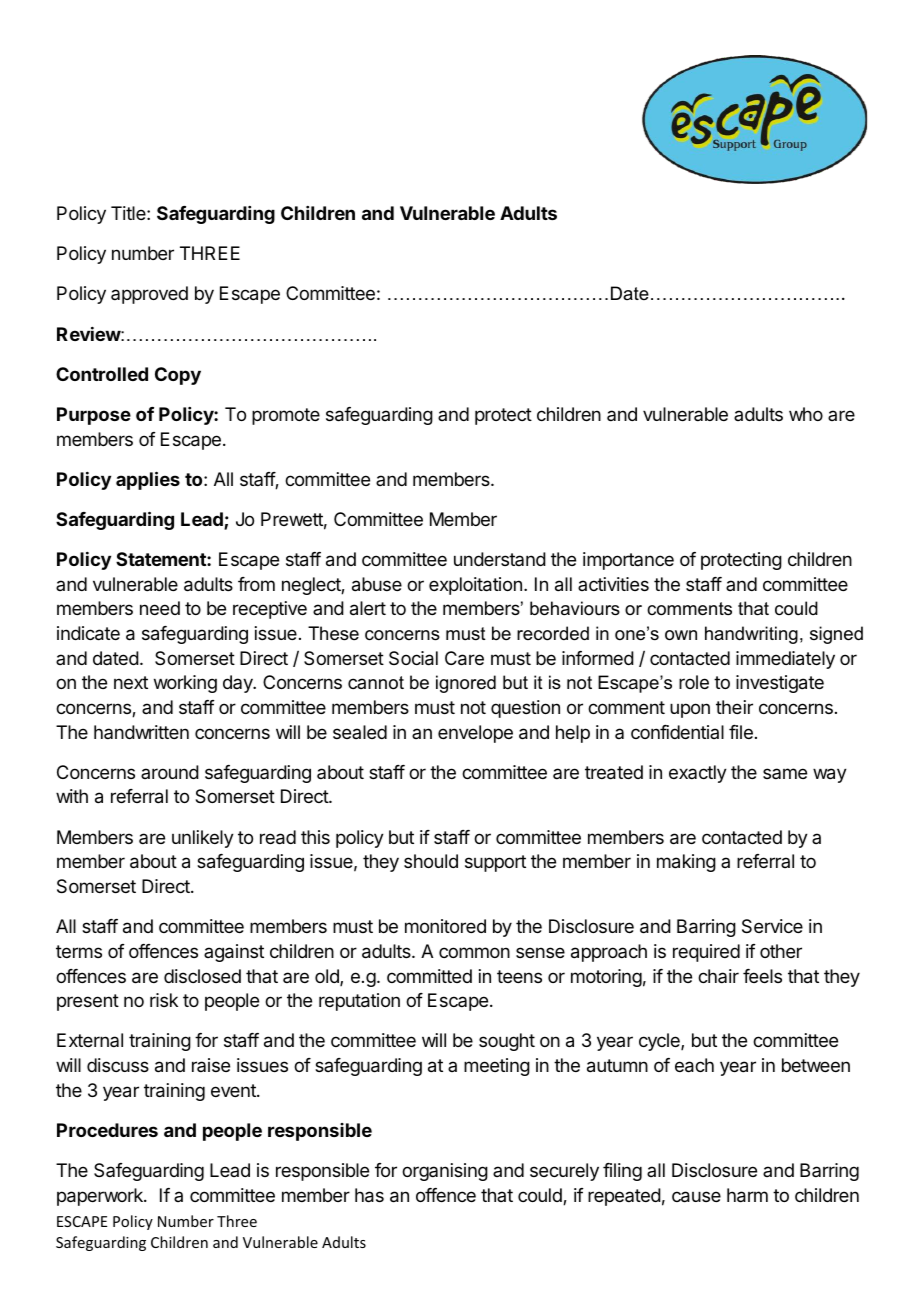  What do you see at coordinates (741, 732) in the page?
I see `file` at bounding box center [741, 732].
